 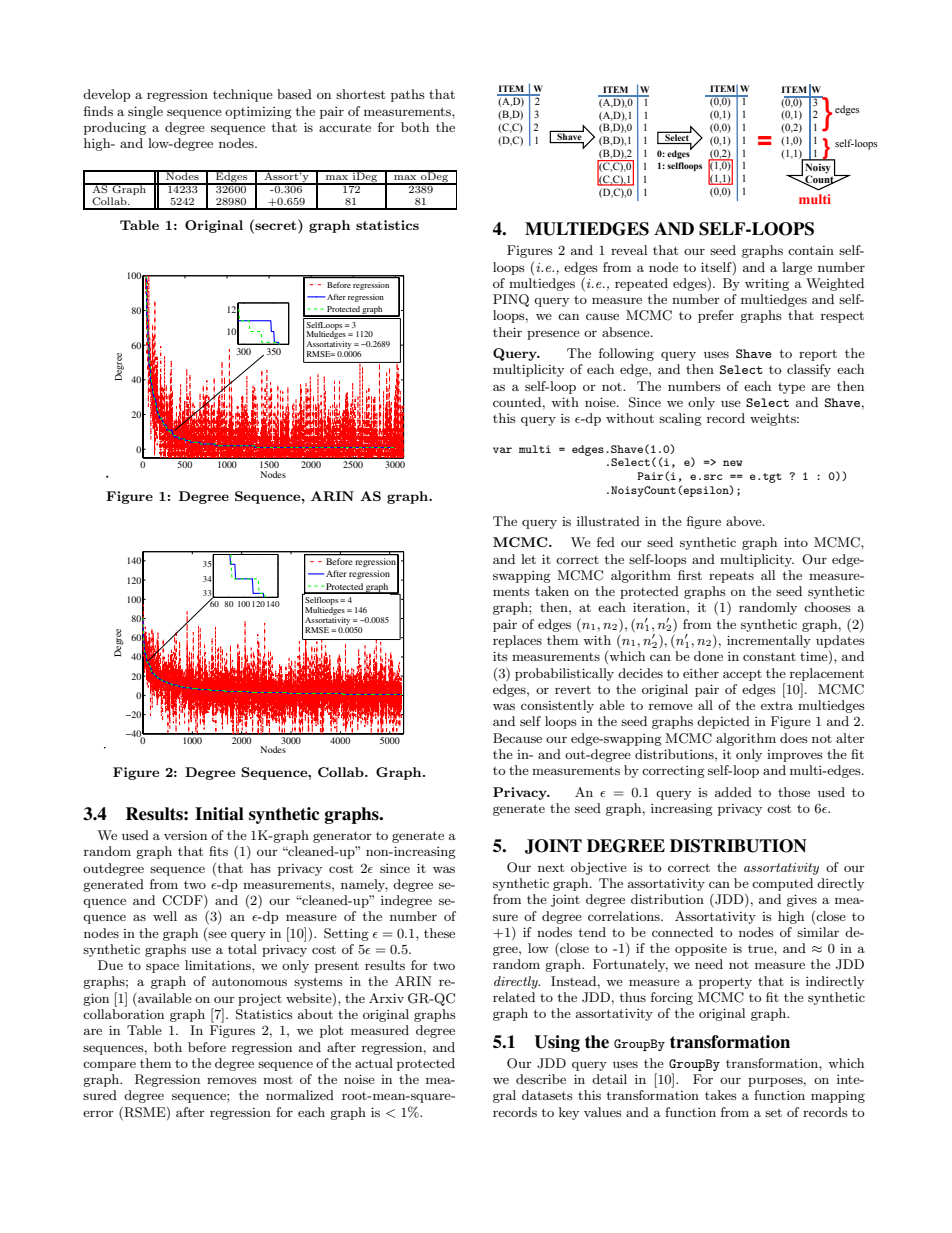 What do you see at coordinates (219, 814) in the screenshot?
I see `Initial` at bounding box center [219, 814].
